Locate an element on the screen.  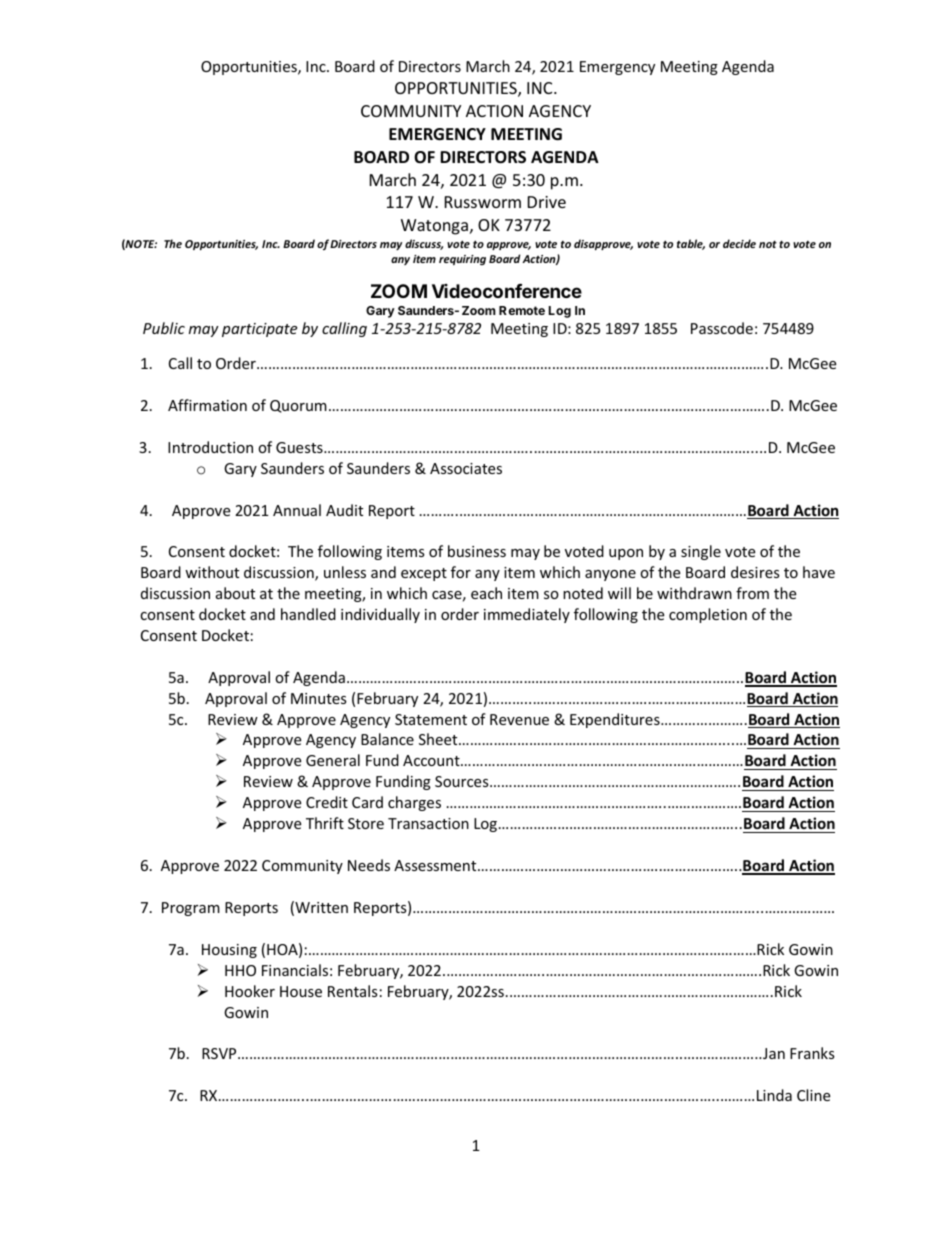
requiring is located at coordinates (462, 260).
